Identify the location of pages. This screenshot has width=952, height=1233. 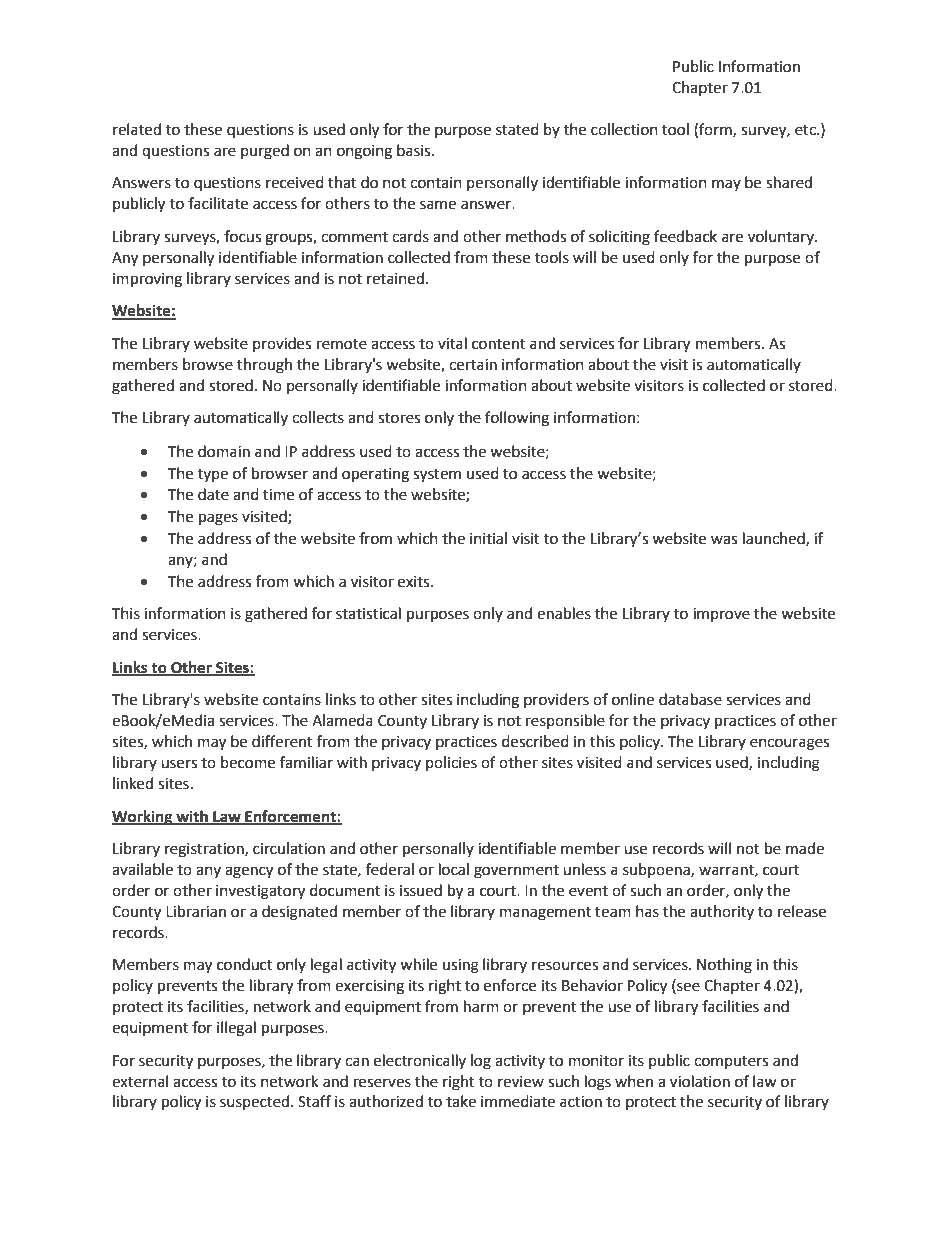
(218, 519).
